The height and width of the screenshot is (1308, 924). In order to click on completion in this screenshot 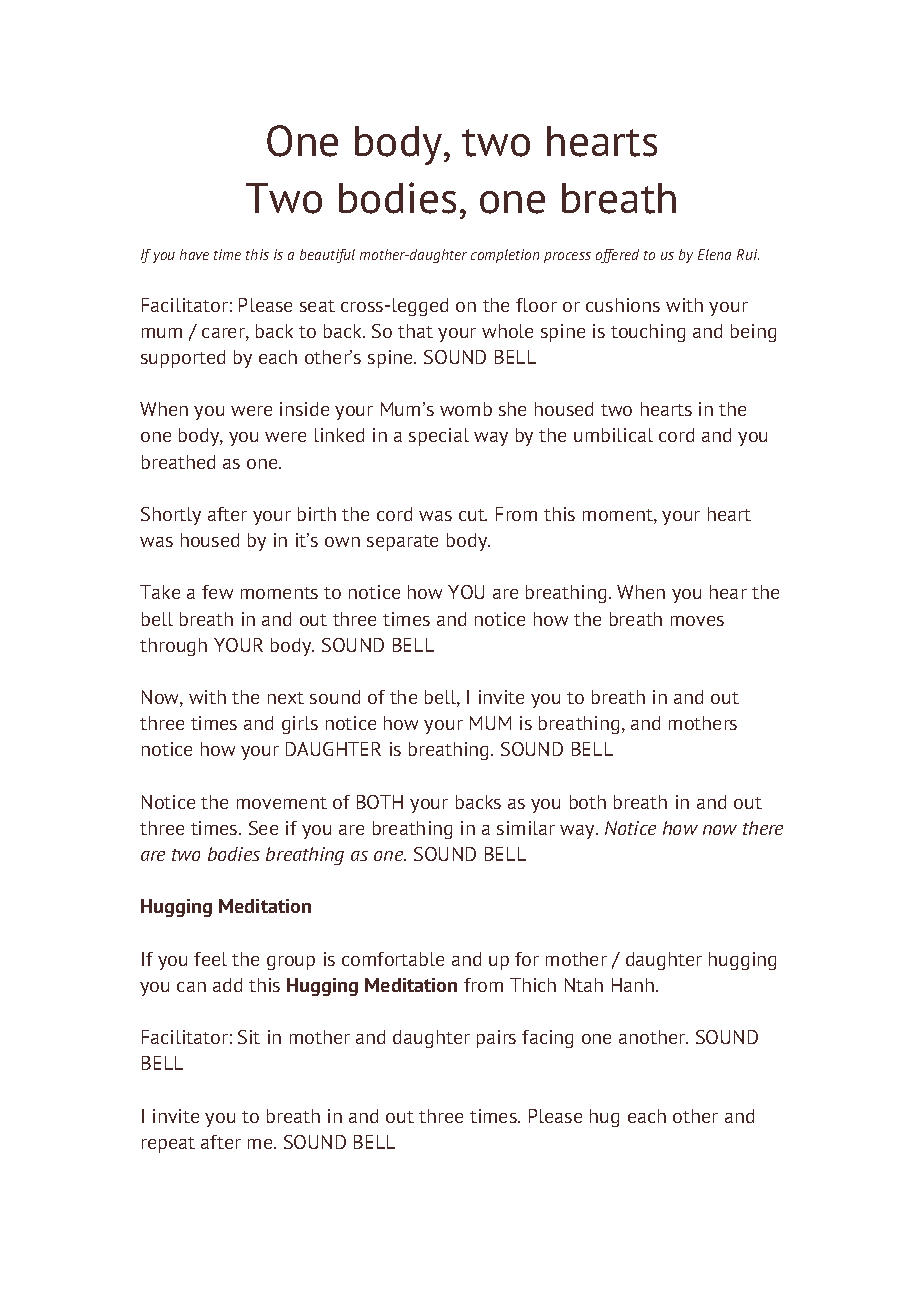, I will do `click(505, 256)`.
